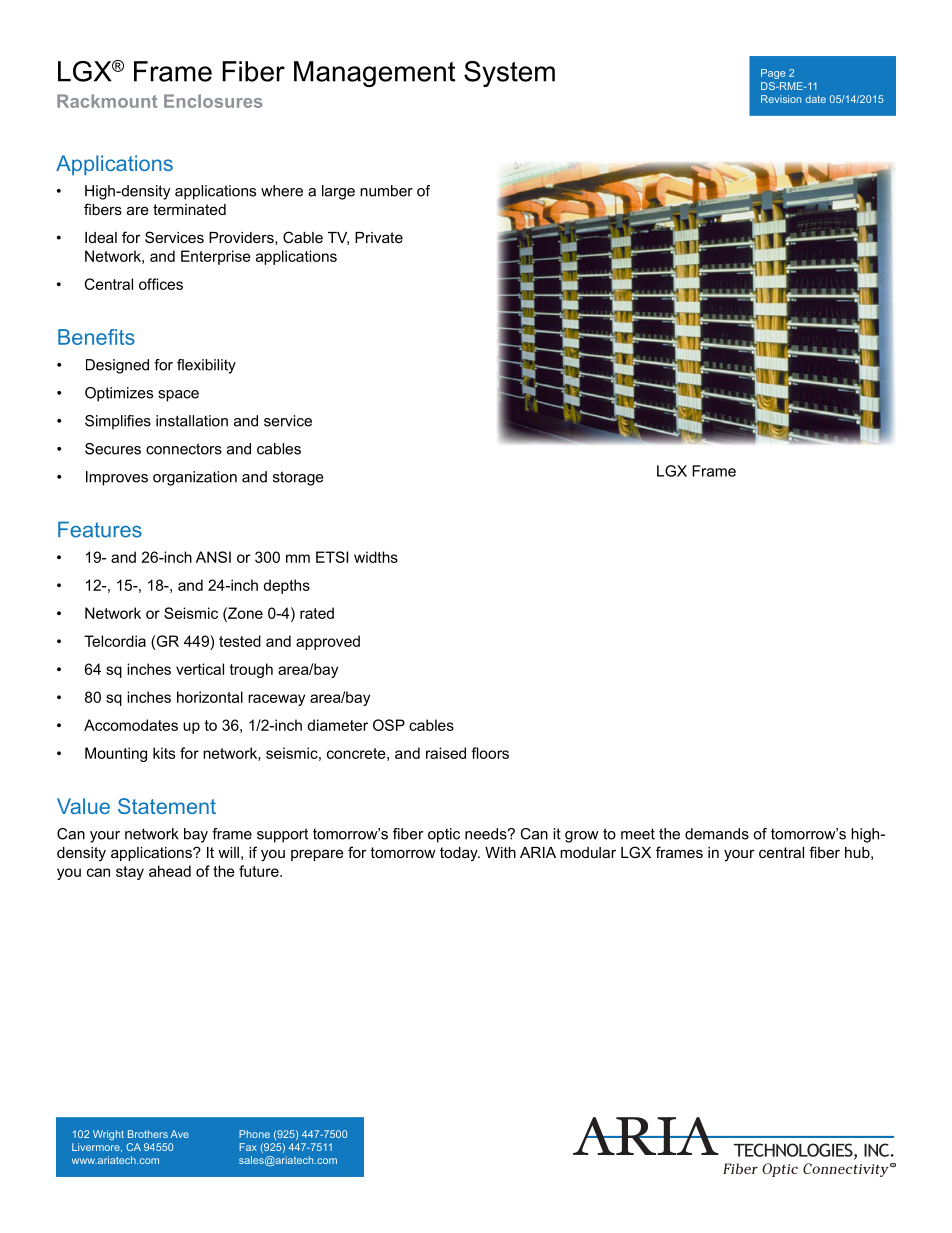 The width and height of the screenshot is (952, 1233). I want to click on Enclosures, so click(213, 101).
